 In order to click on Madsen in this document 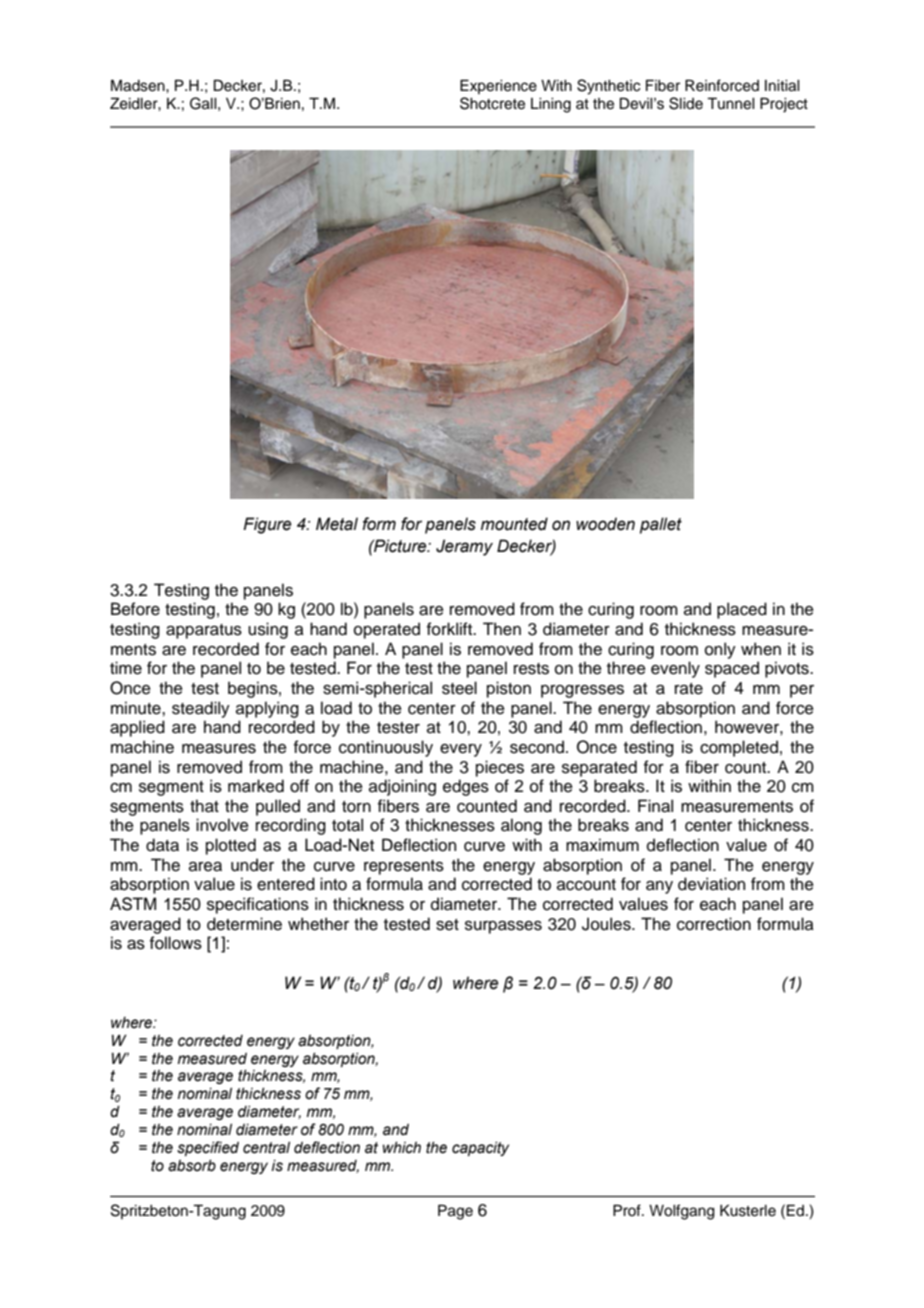, I will do `click(139, 85)`.
